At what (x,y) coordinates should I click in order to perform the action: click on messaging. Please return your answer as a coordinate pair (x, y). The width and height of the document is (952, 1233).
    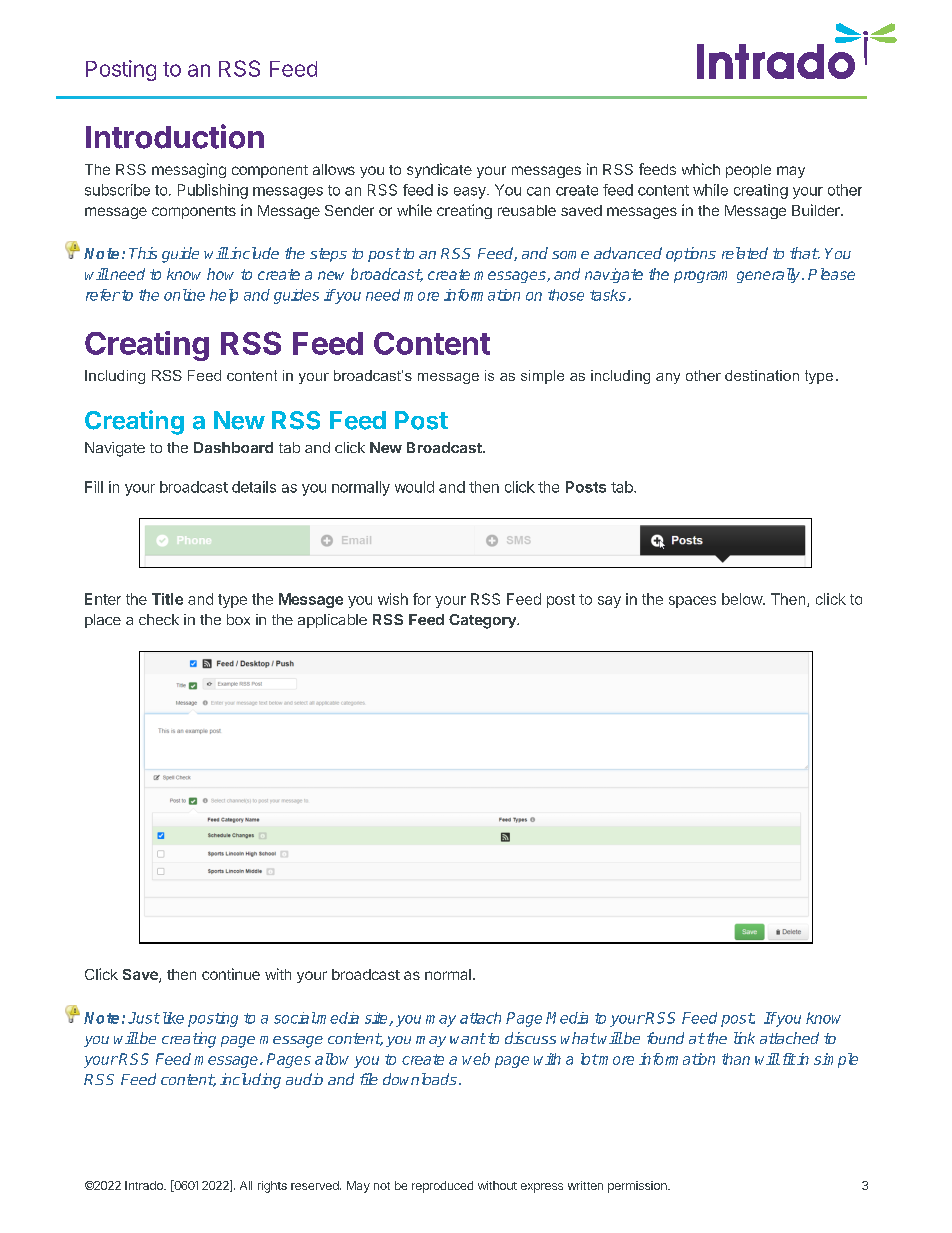
    Looking at the image, I should click on (189, 170).
